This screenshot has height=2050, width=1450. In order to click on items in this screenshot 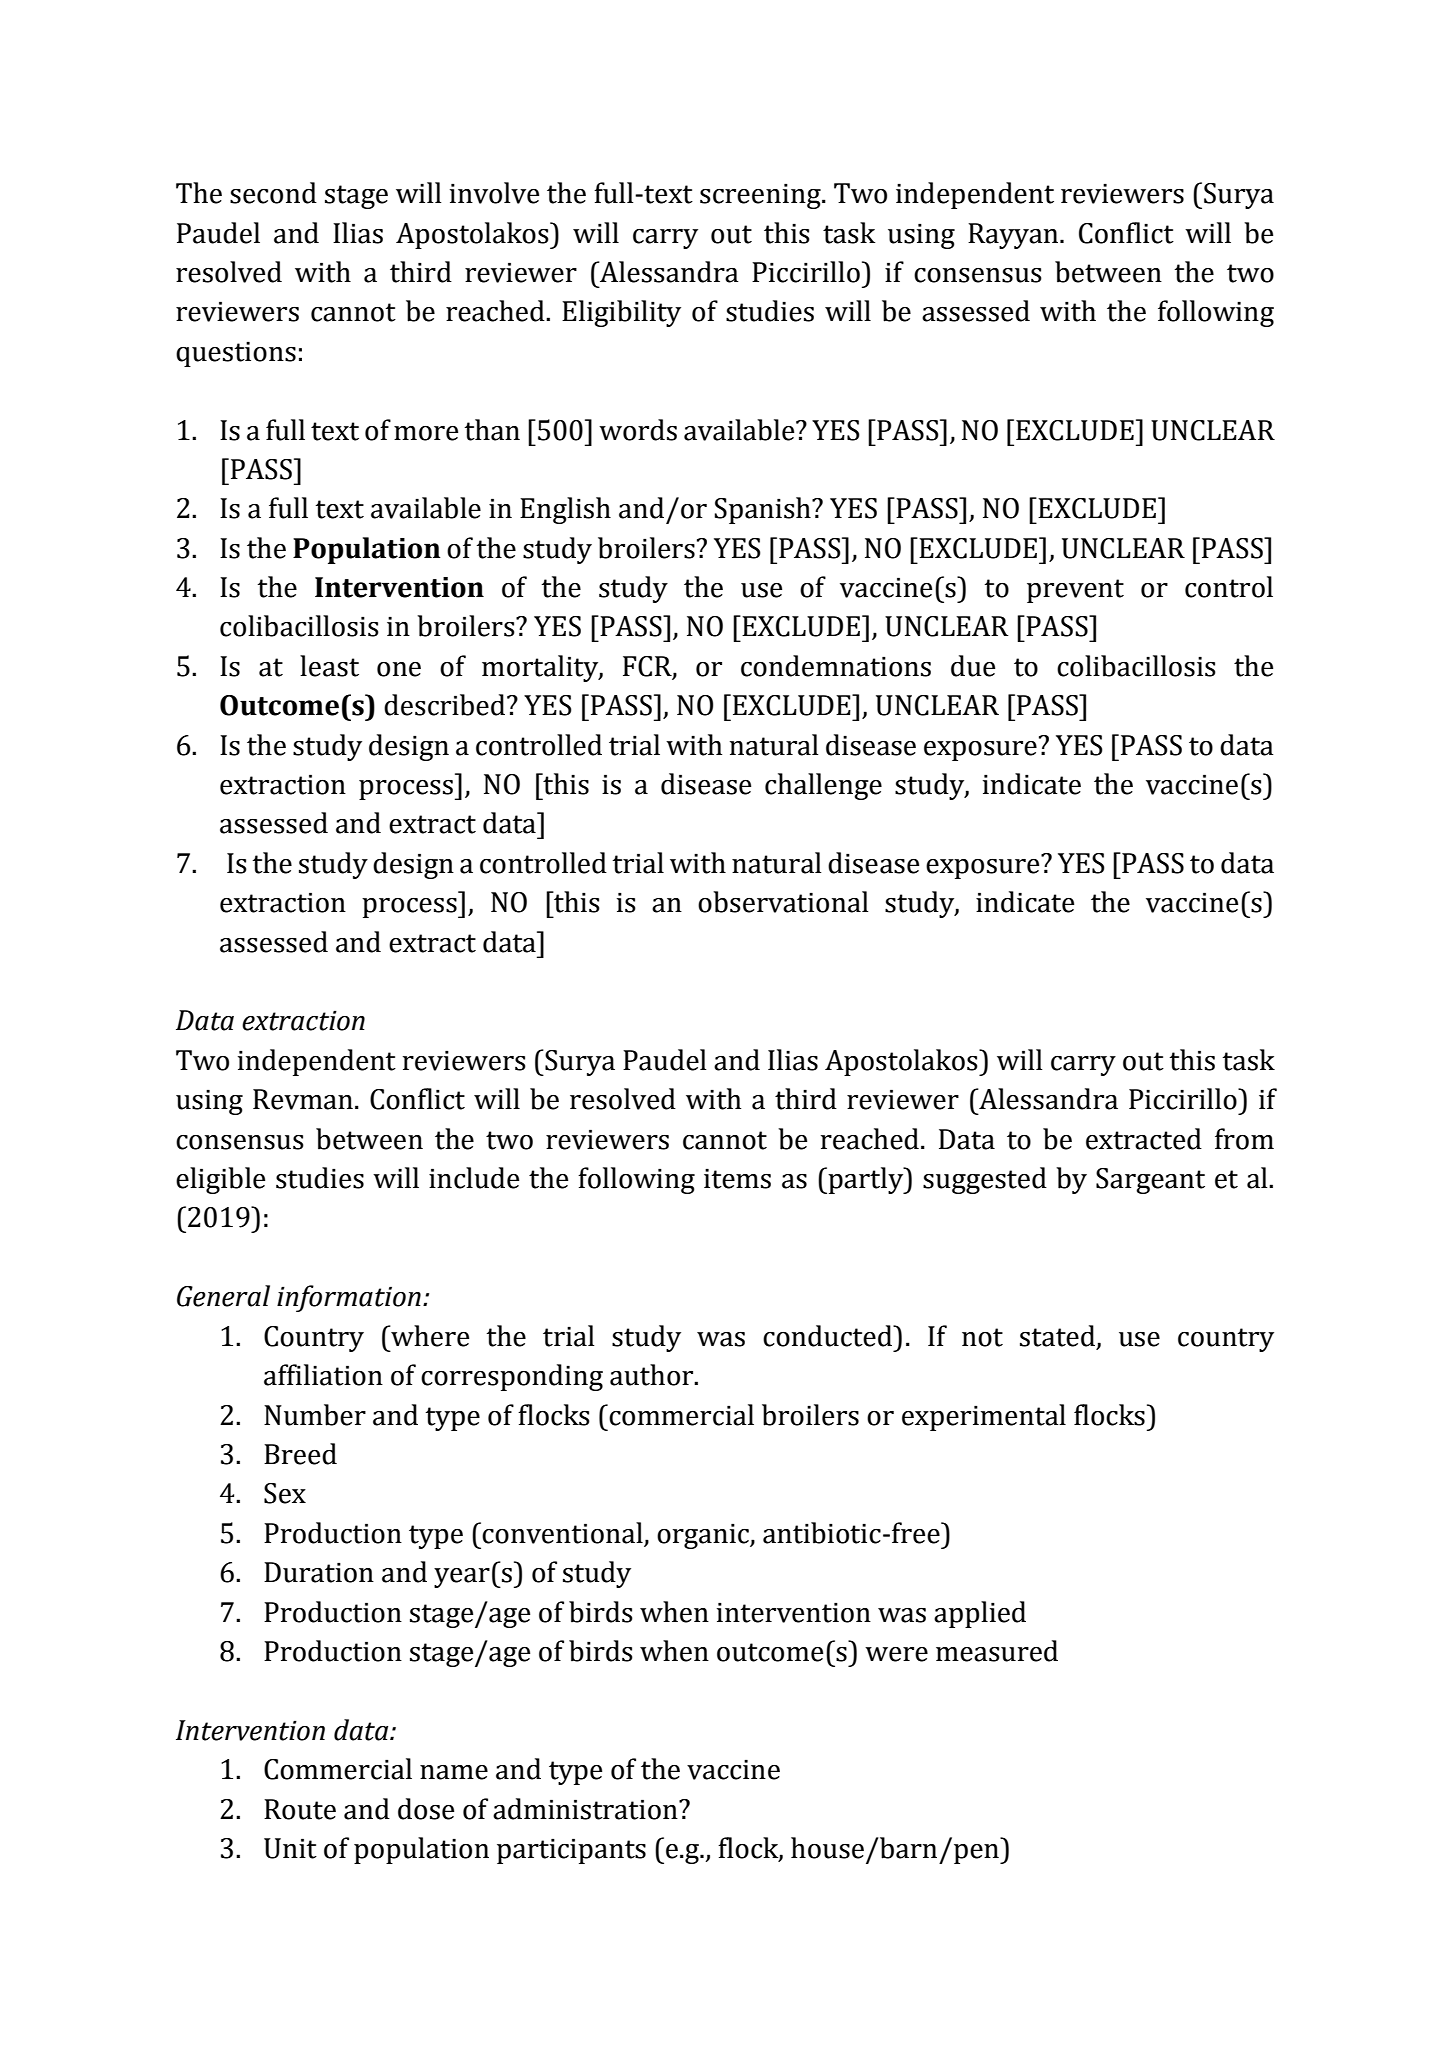, I will do `click(737, 1178)`.
